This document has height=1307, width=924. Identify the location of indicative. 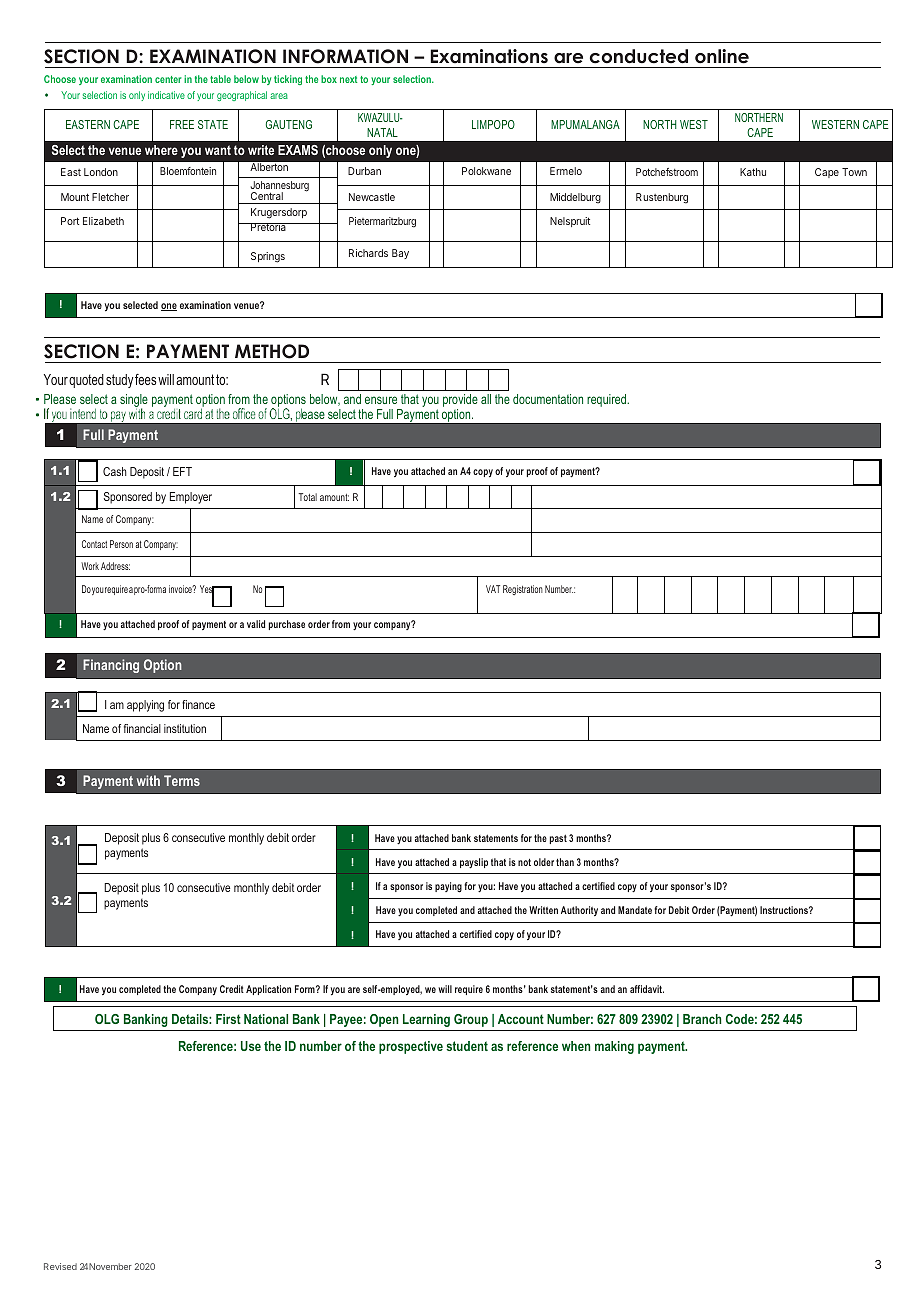
(166, 95).
